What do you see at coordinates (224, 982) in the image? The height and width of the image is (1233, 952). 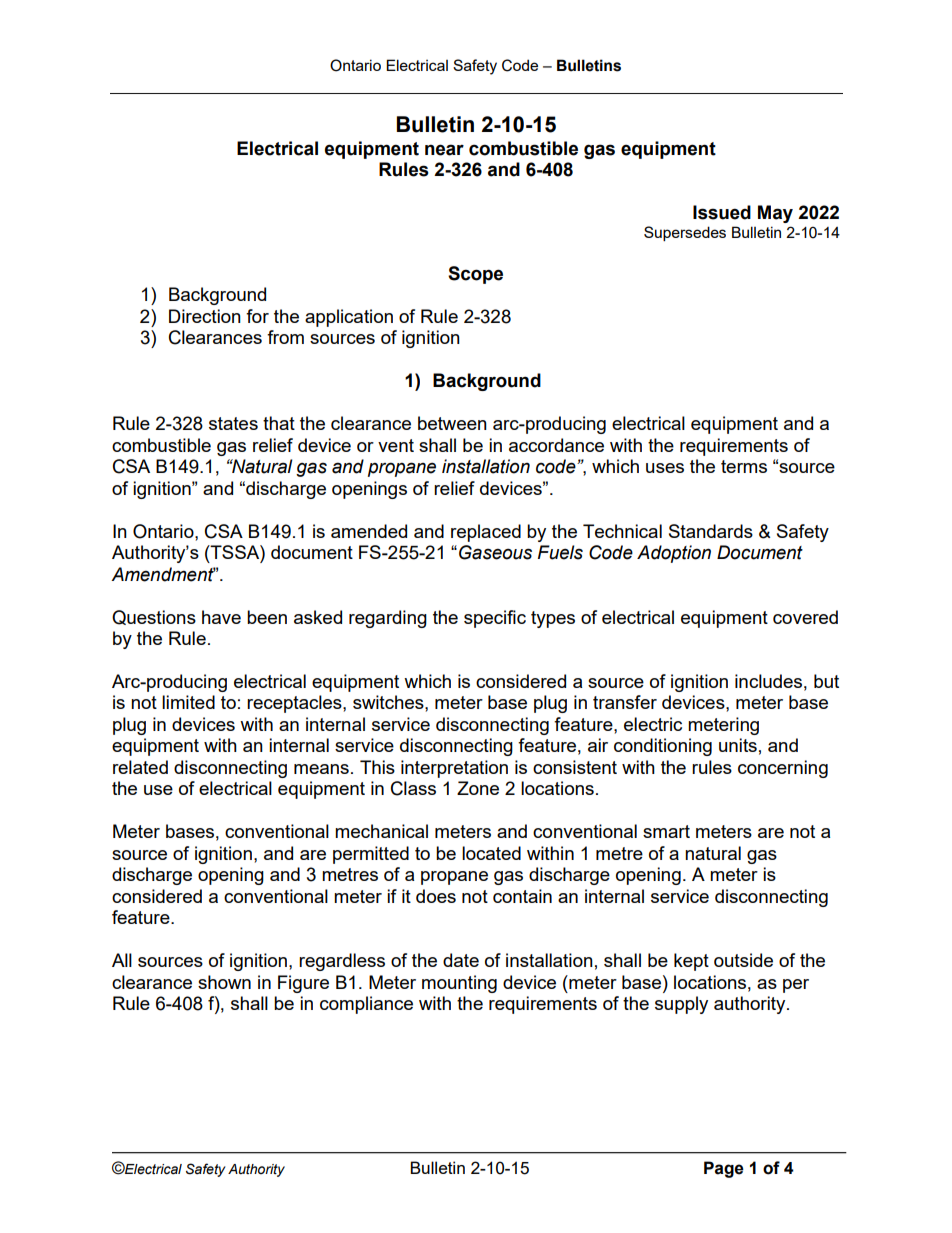 I see `shown` at bounding box center [224, 982].
